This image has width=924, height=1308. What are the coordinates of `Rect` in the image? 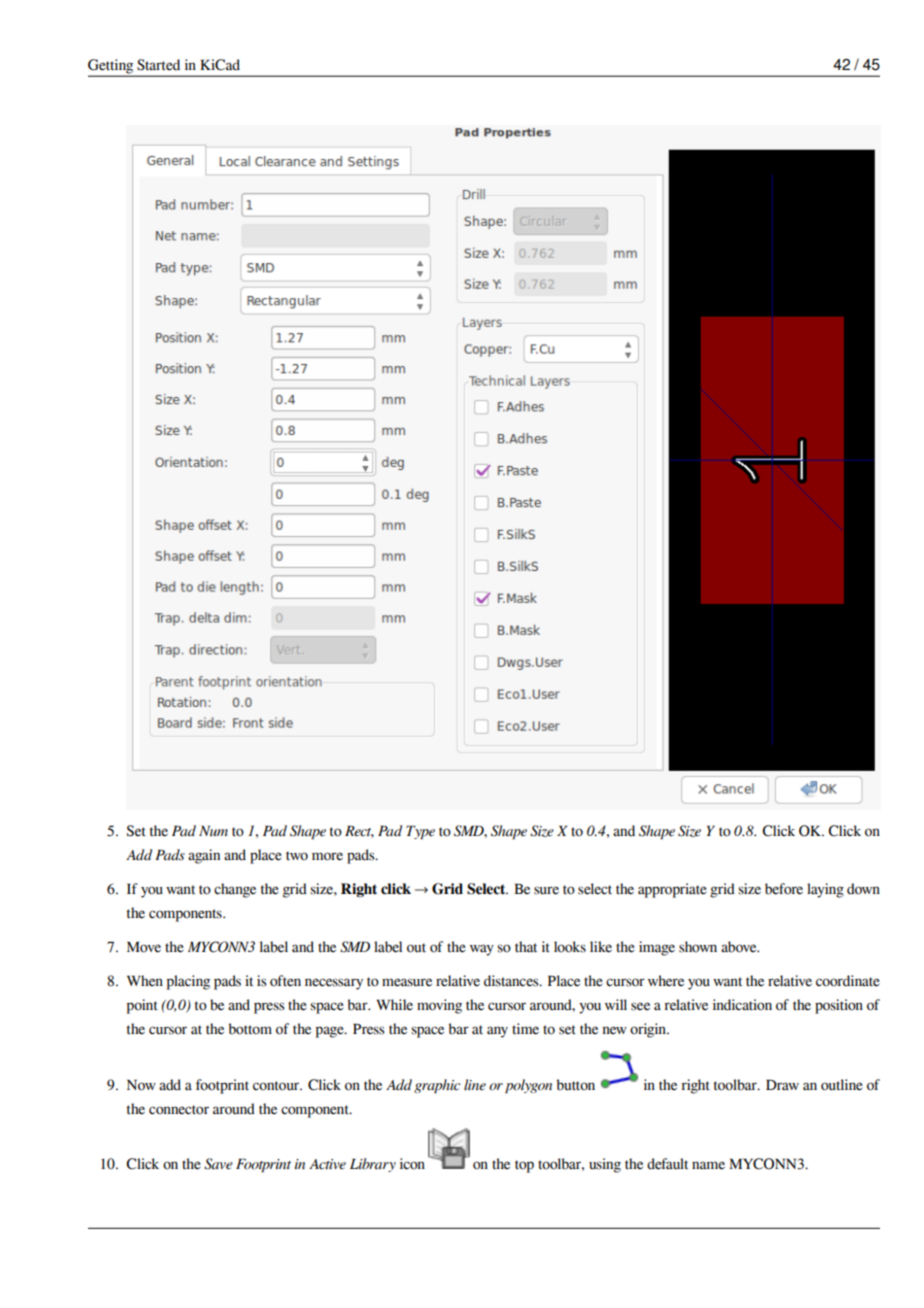 It's located at (359, 832).
